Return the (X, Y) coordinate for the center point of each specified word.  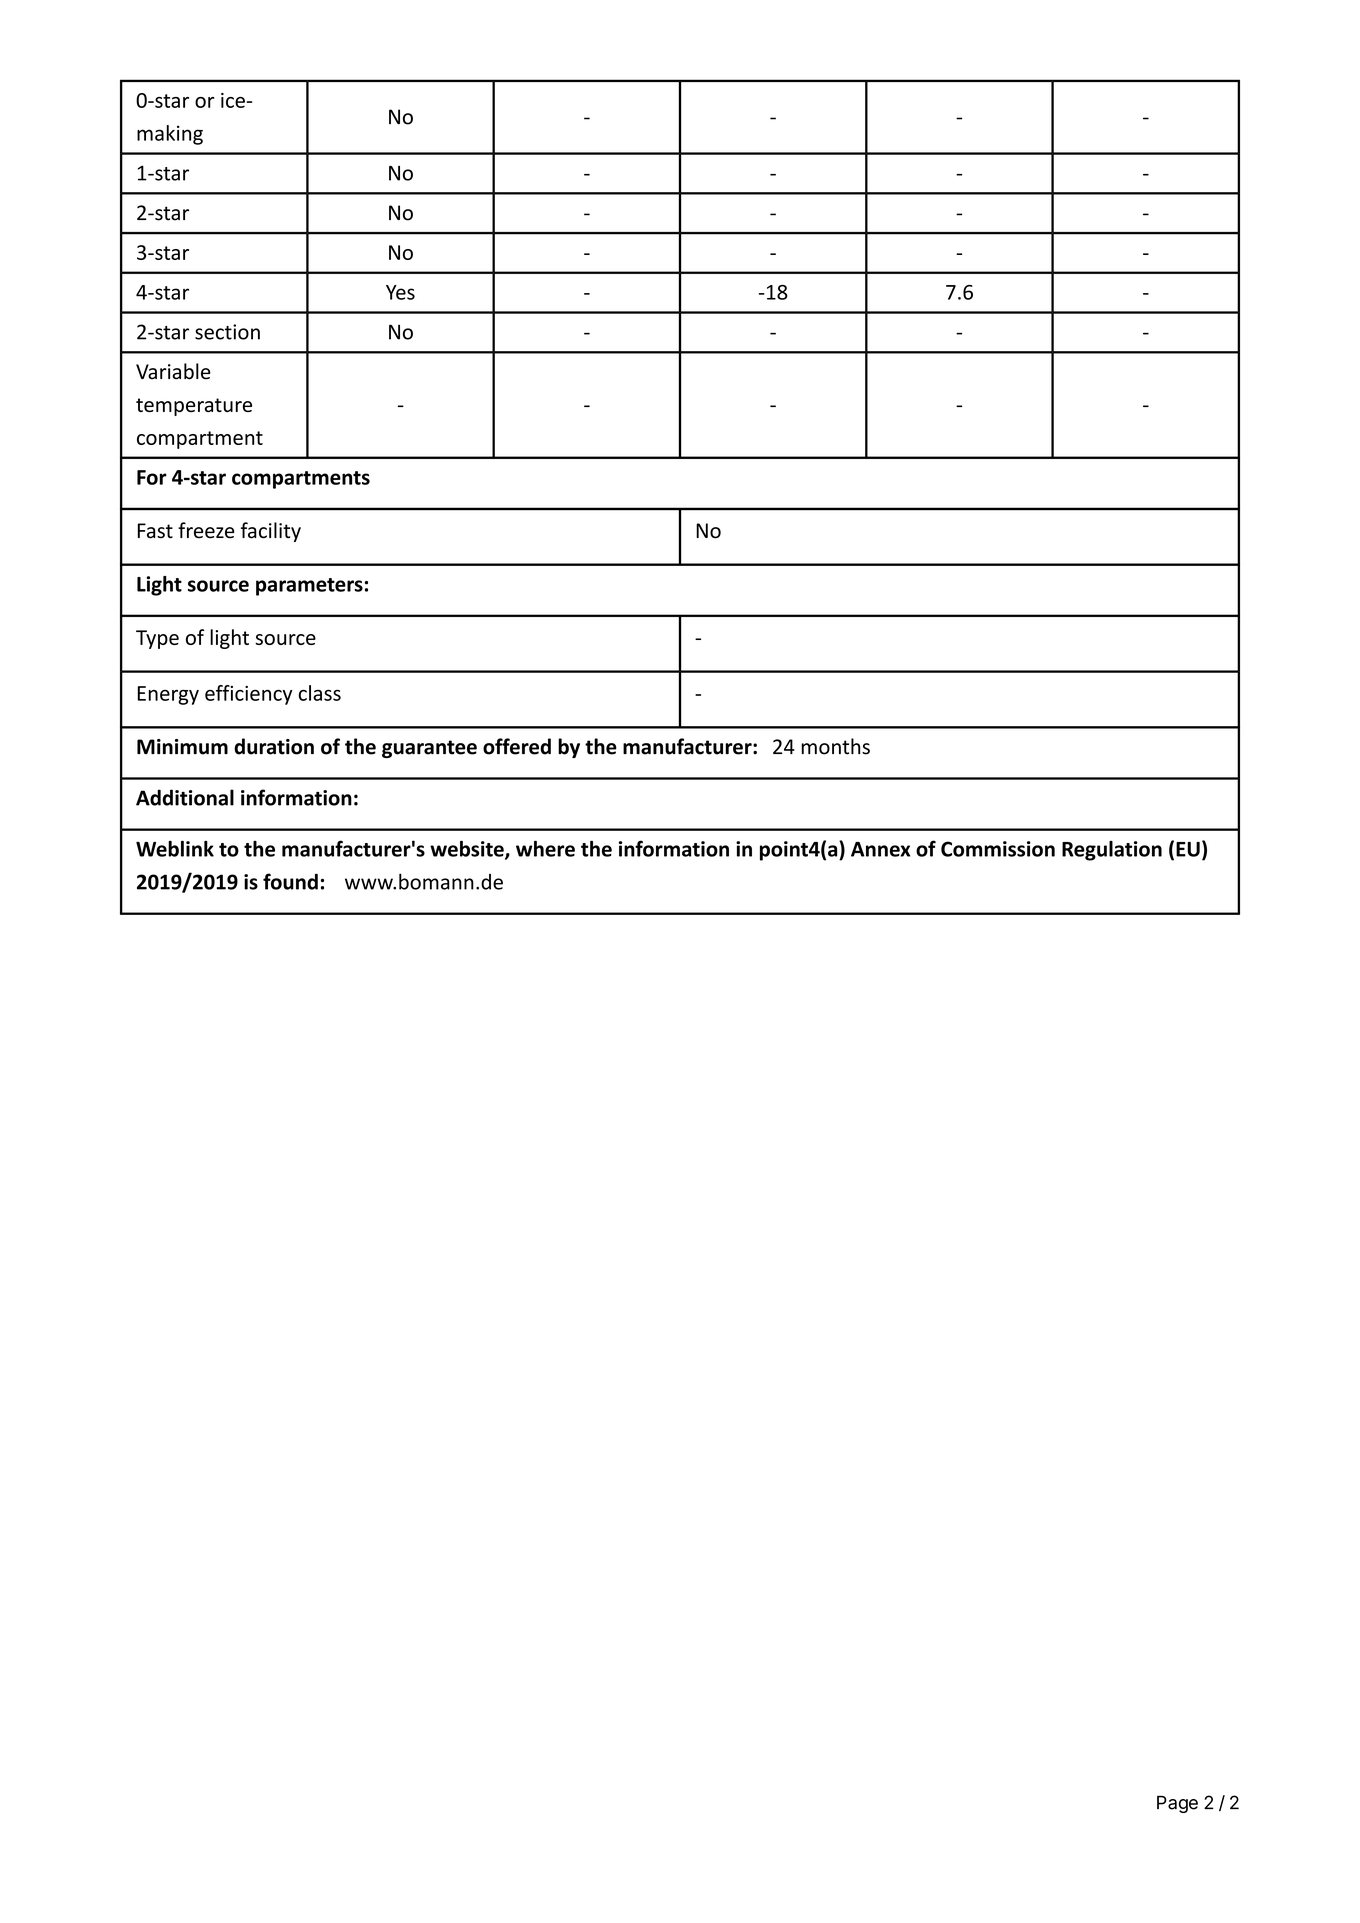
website (468, 850)
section (227, 332)
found (290, 881)
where (545, 849)
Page (1177, 1804)
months (835, 746)
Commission (998, 849)
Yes (400, 292)
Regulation (1112, 851)
